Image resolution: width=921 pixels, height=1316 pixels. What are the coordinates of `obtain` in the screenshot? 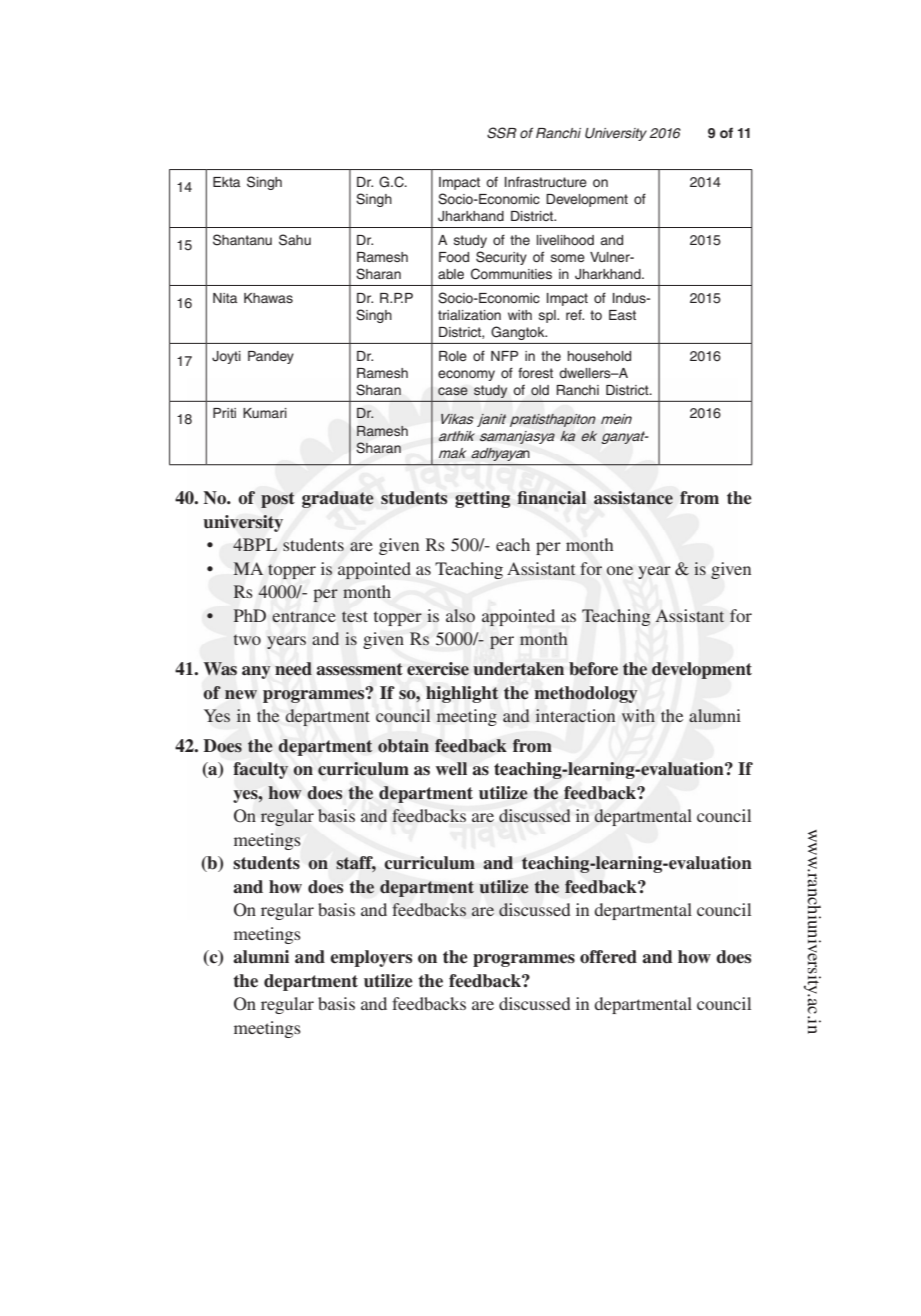 It's located at (403, 746).
